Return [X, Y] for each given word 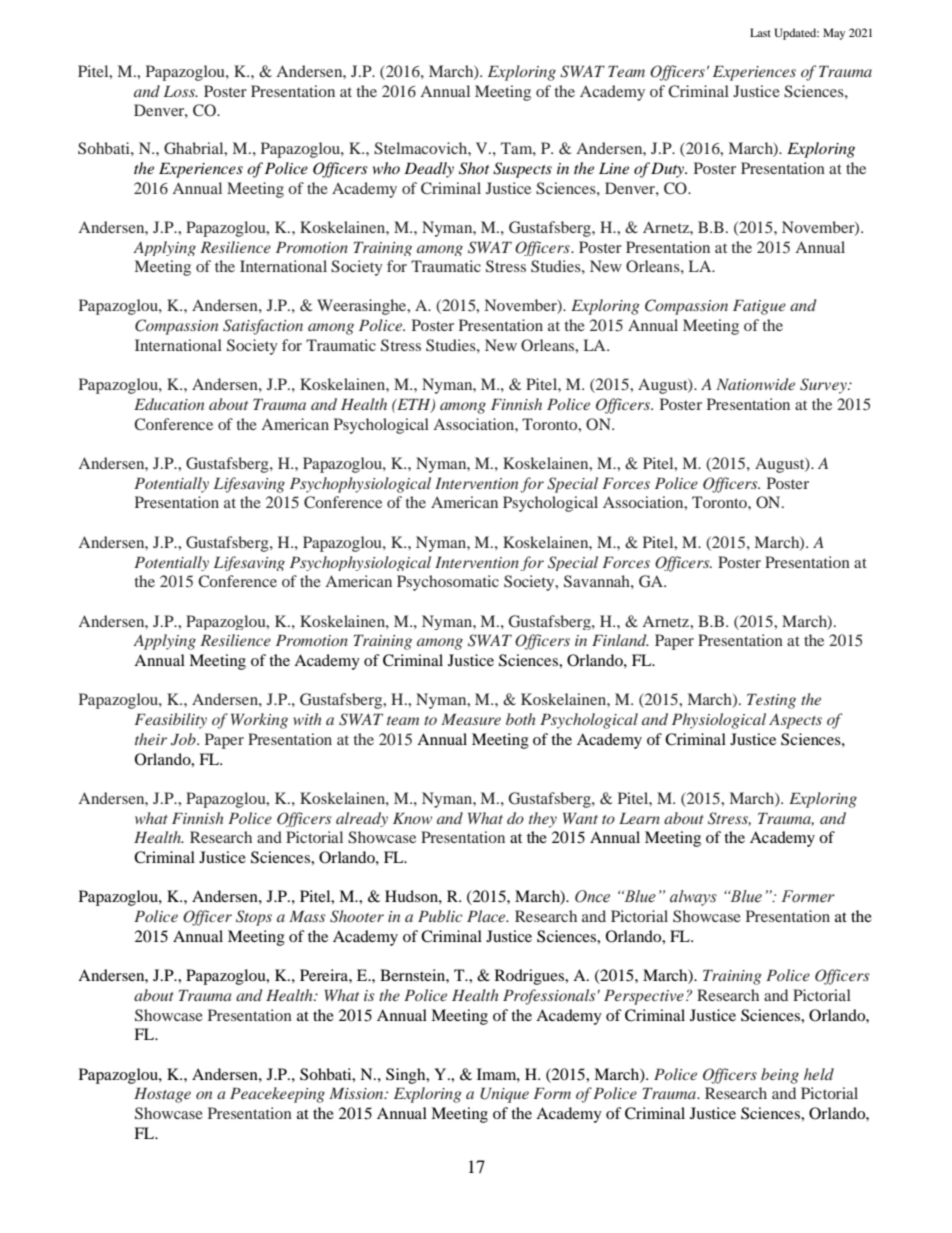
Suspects [522, 170]
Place [487, 916]
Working [259, 721]
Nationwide [755, 384]
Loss [180, 91]
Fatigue [759, 307]
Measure [471, 719]
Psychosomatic [448, 583]
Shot [474, 168]
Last [760, 32]
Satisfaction [263, 327]
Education [169, 404]
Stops [254, 918]
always [693, 898]
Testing [771, 701]
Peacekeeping [277, 1095]
